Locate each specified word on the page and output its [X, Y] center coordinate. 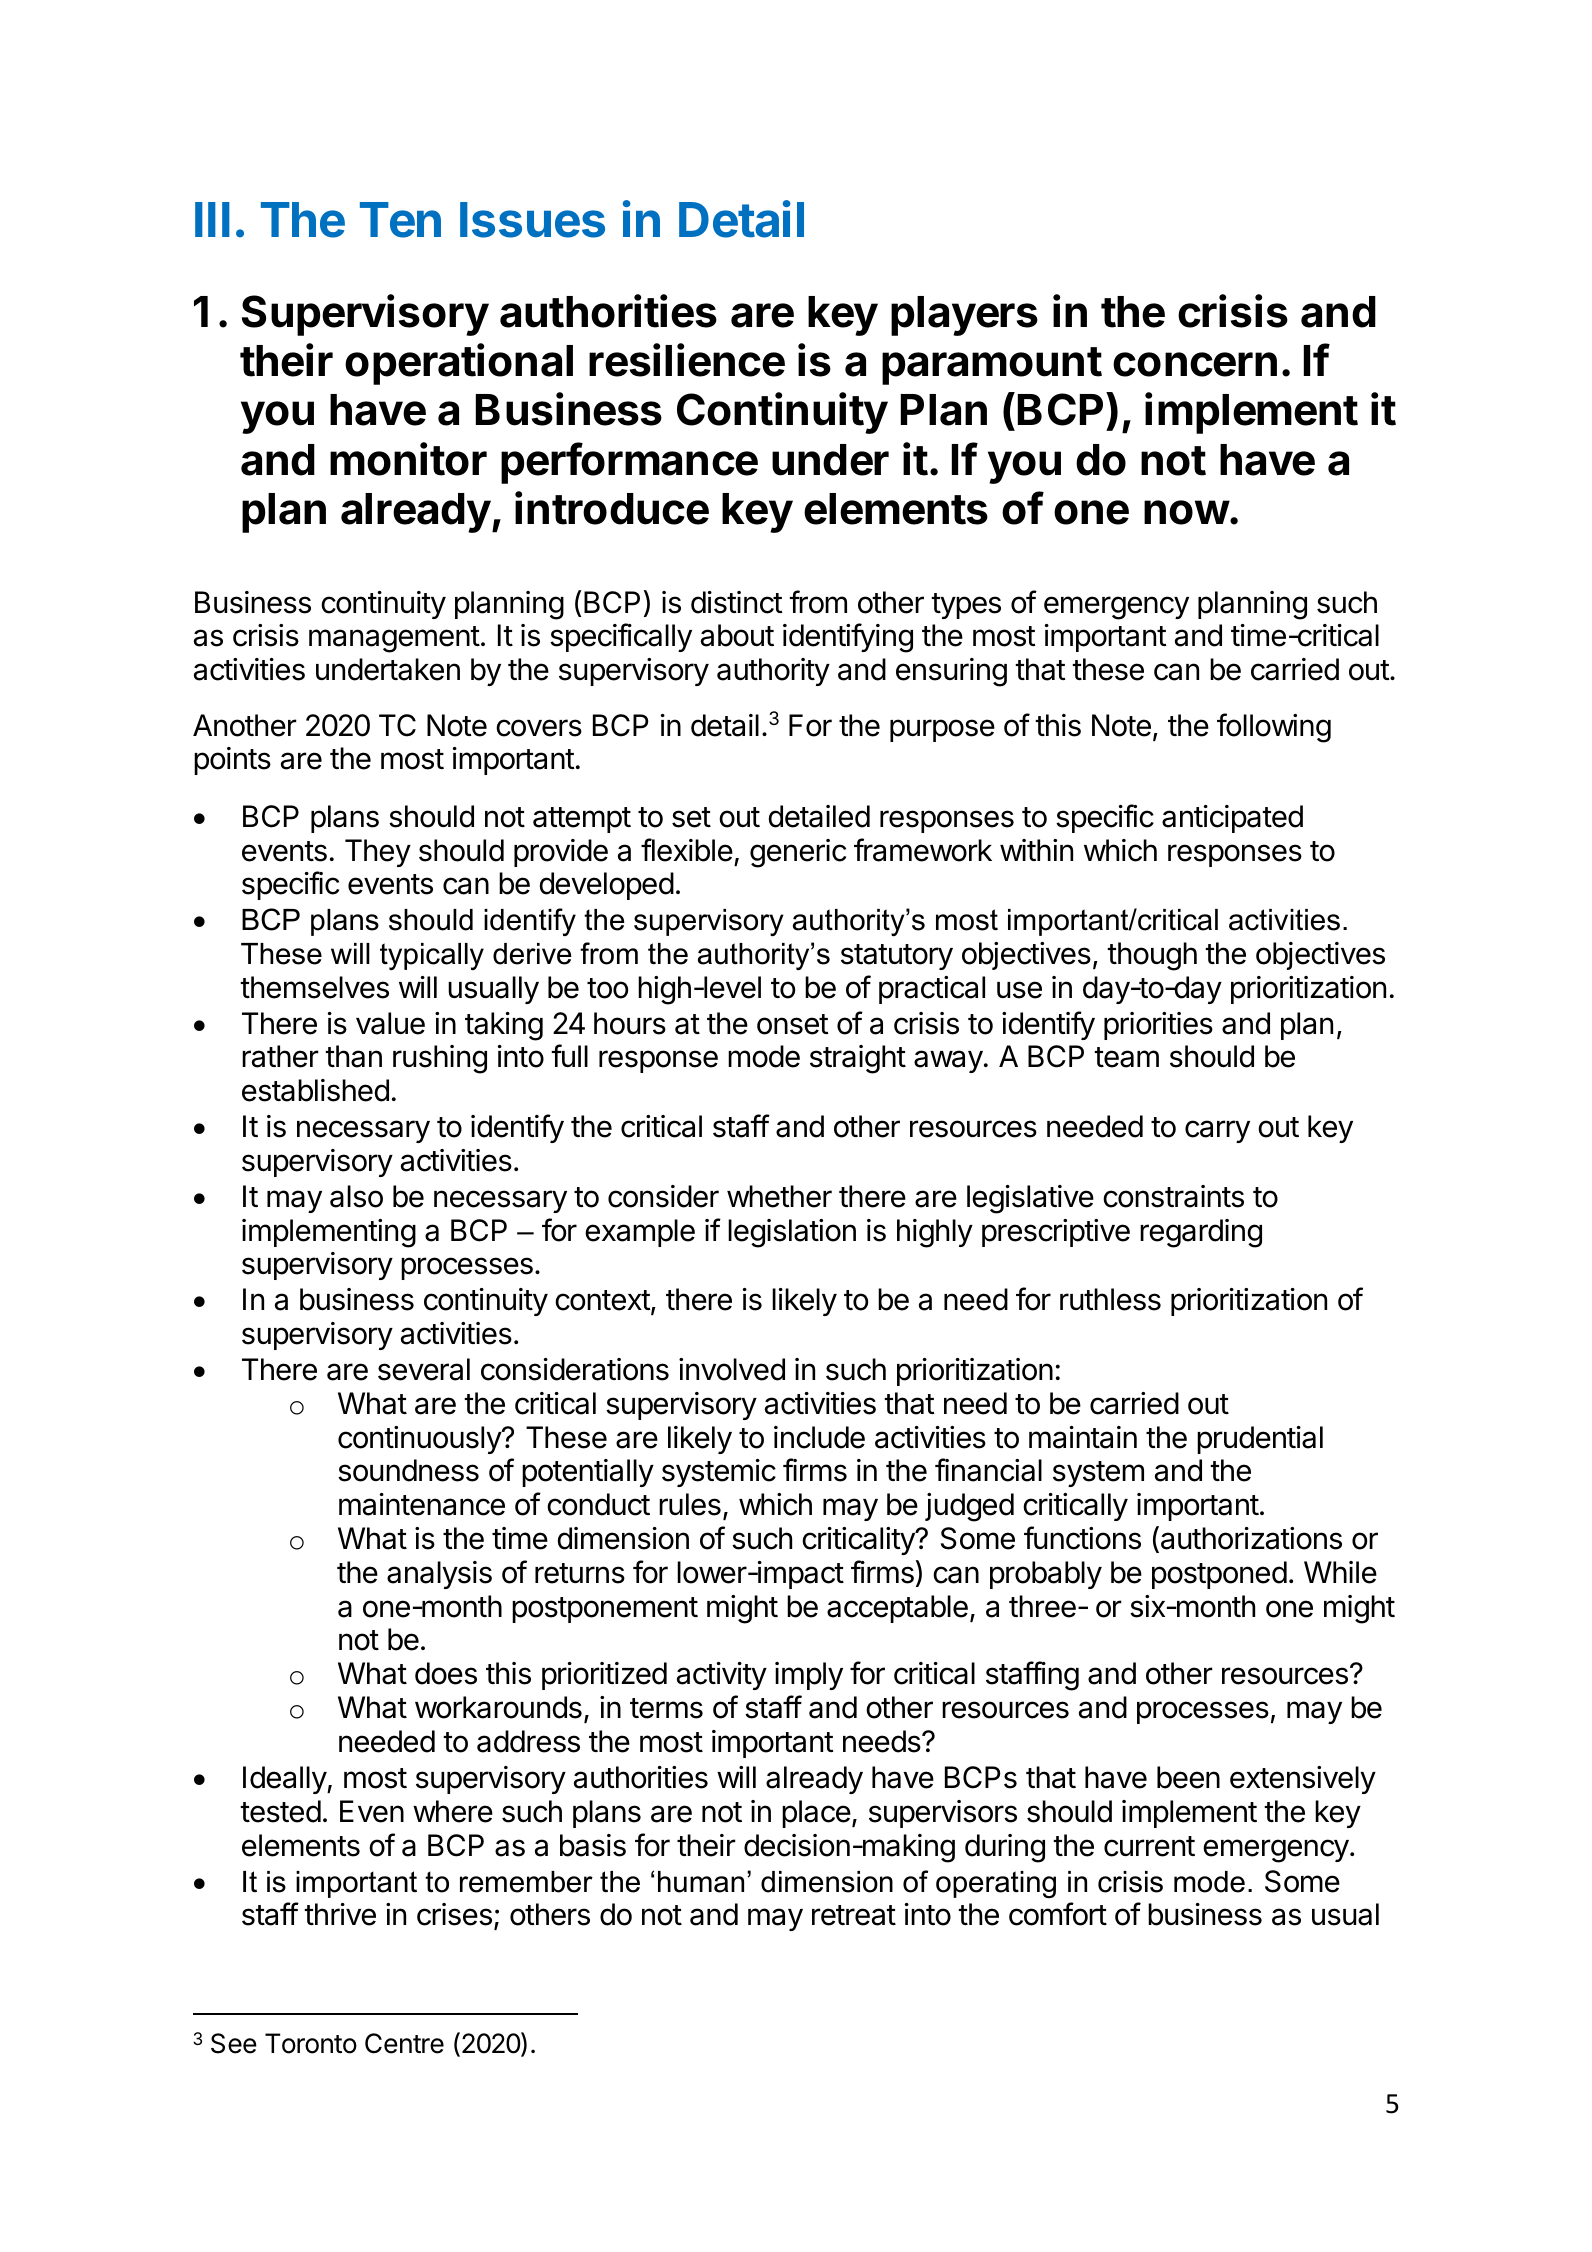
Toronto [311, 2043]
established [315, 1090]
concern [1195, 364]
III [212, 219]
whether [779, 1196]
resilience [687, 360]
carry [1217, 1131]
